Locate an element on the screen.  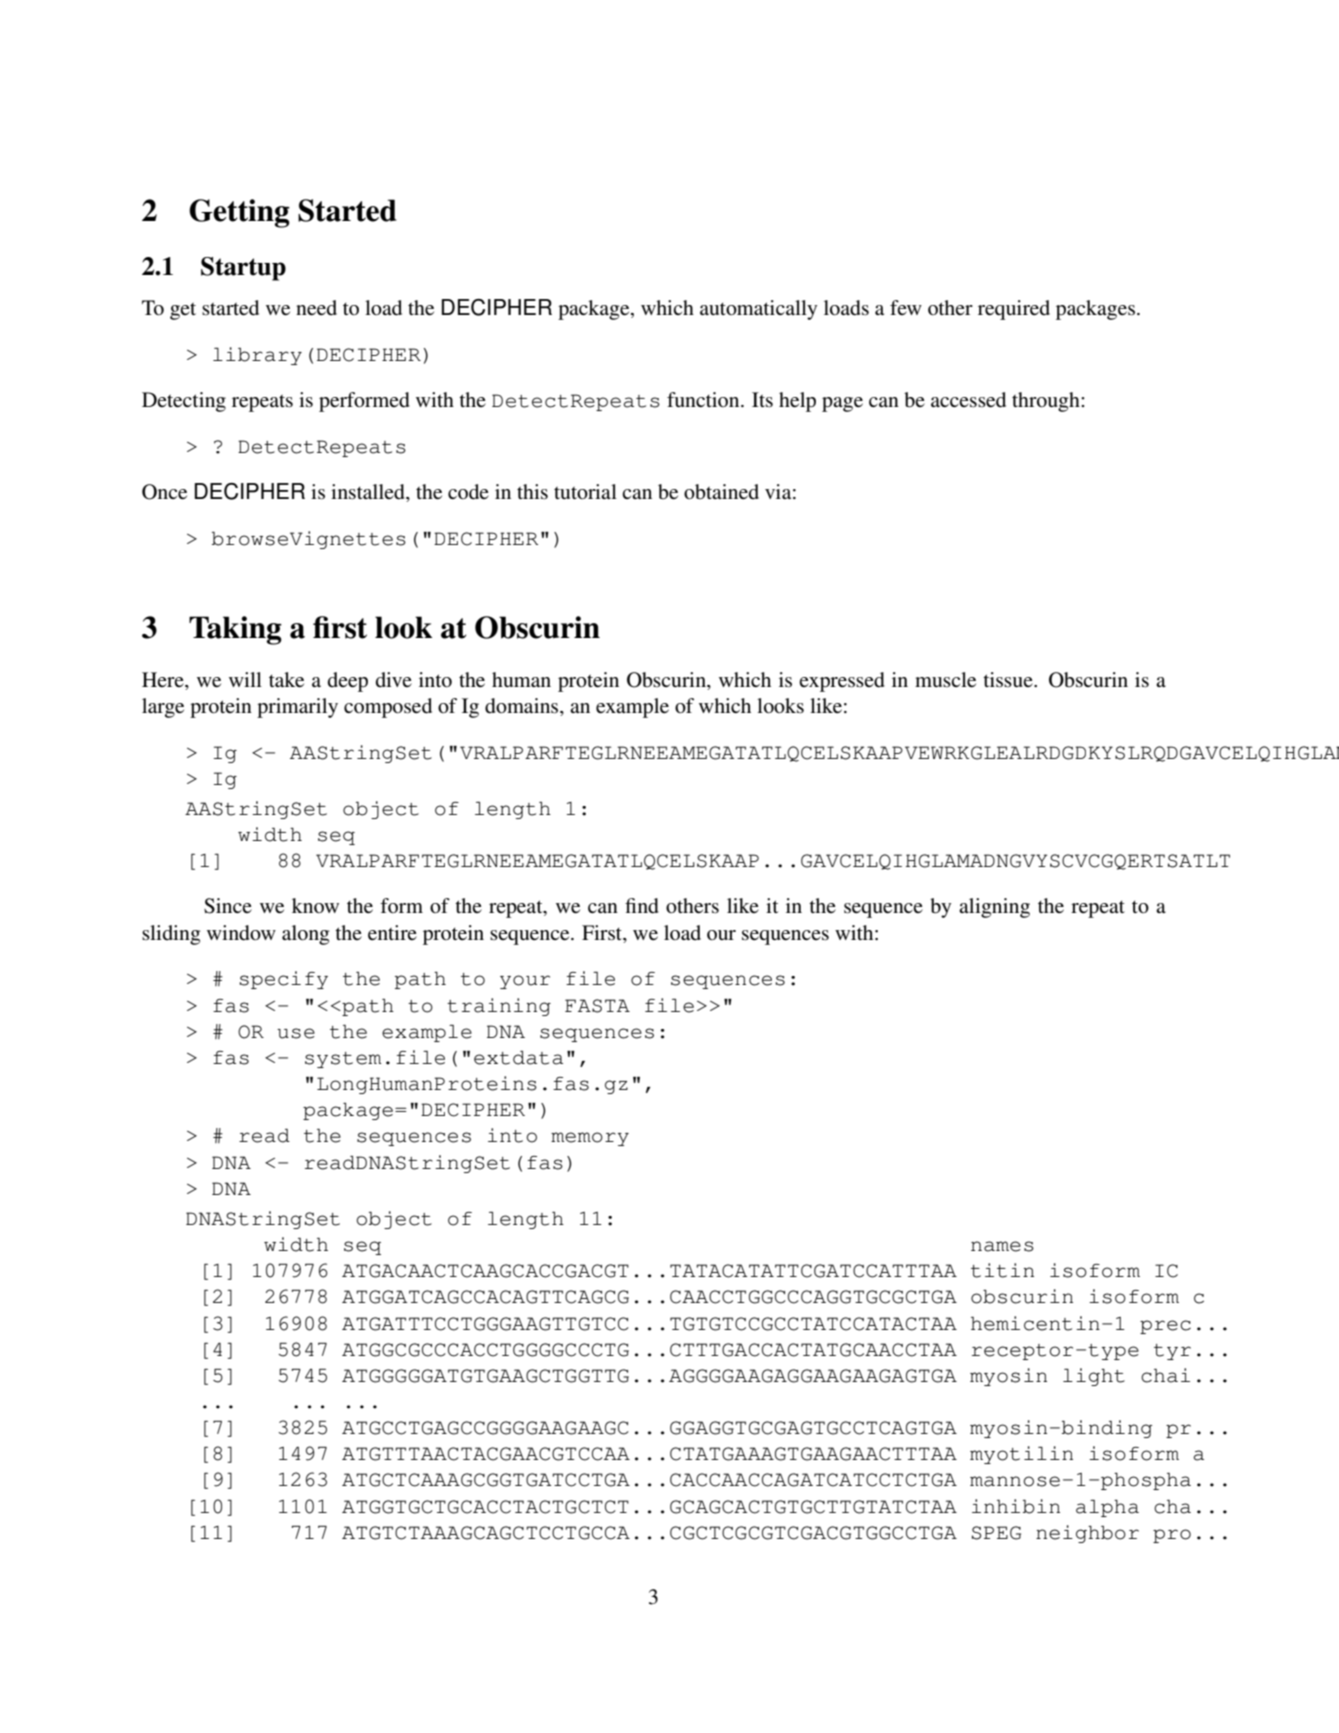
Startup is located at coordinates (243, 269).
